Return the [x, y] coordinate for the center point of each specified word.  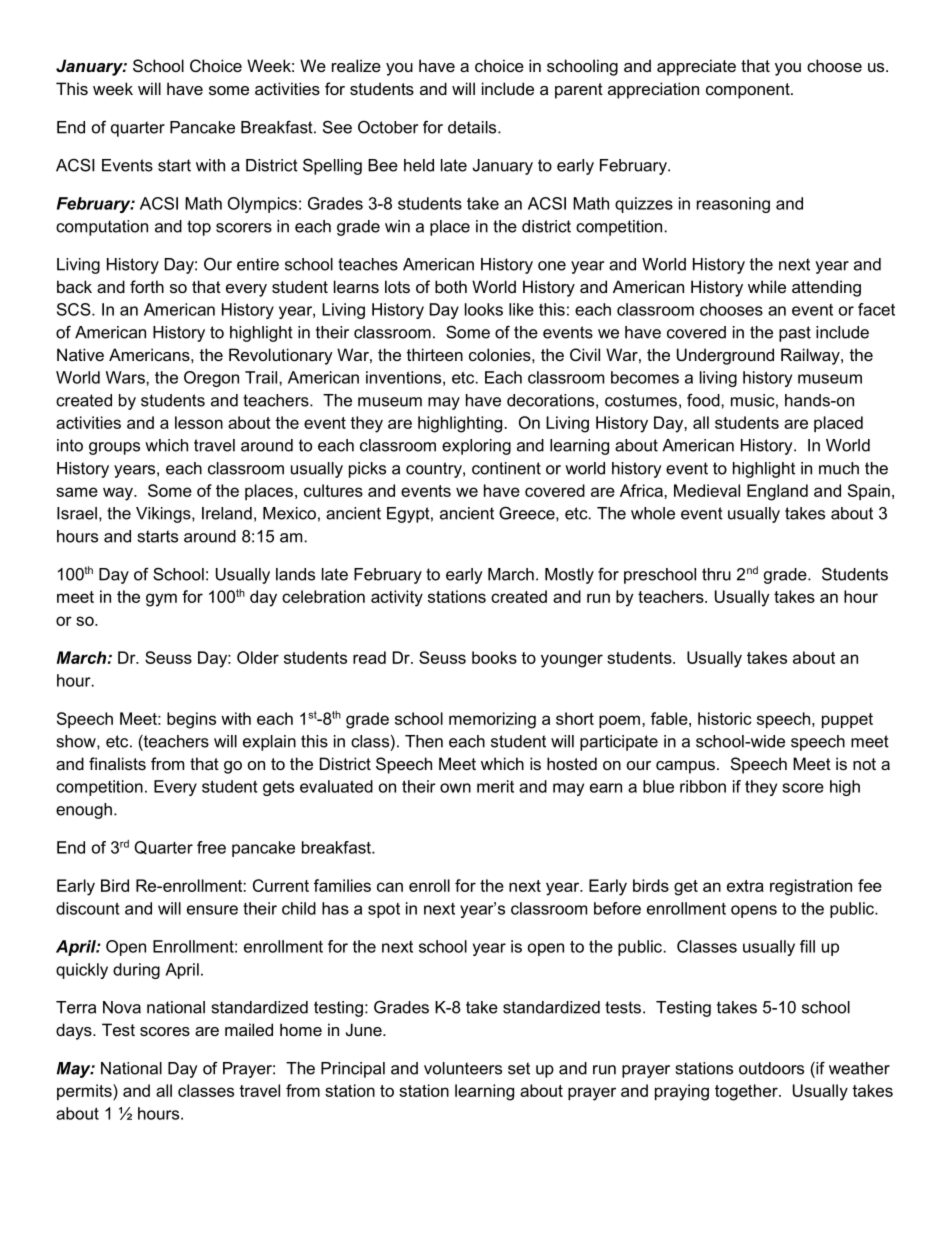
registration [811, 887]
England [777, 492]
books [494, 657]
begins [191, 720]
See [337, 127]
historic [724, 718]
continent [506, 468]
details [473, 127]
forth [147, 286]
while [767, 286]
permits [85, 1092]
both [451, 286]
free [211, 847]
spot [384, 910]
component [749, 91]
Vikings [164, 515]
